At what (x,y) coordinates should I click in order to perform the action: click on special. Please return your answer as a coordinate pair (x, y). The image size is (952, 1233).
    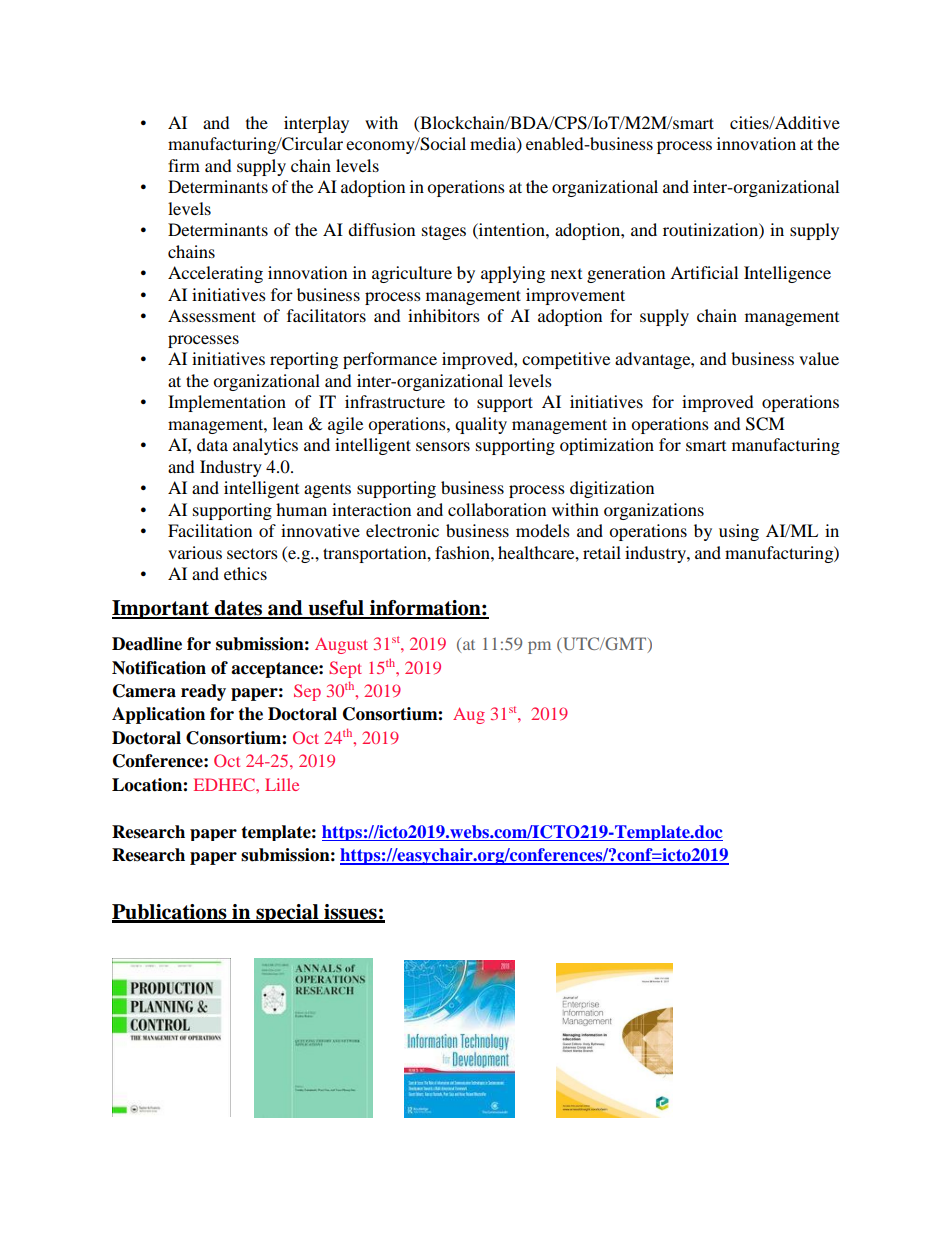
    Looking at the image, I should click on (287, 913).
